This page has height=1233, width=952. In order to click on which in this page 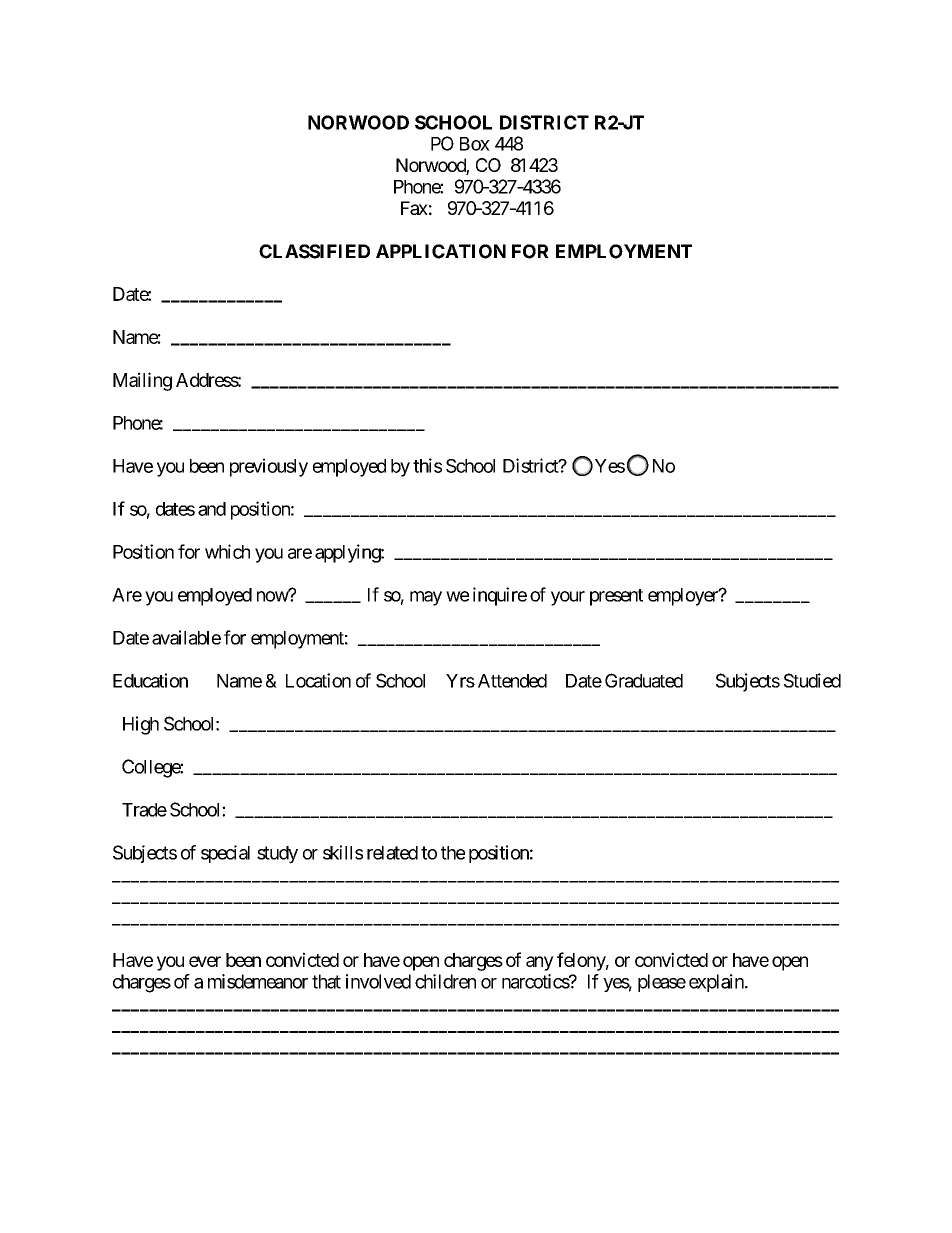, I will do `click(227, 551)`.
